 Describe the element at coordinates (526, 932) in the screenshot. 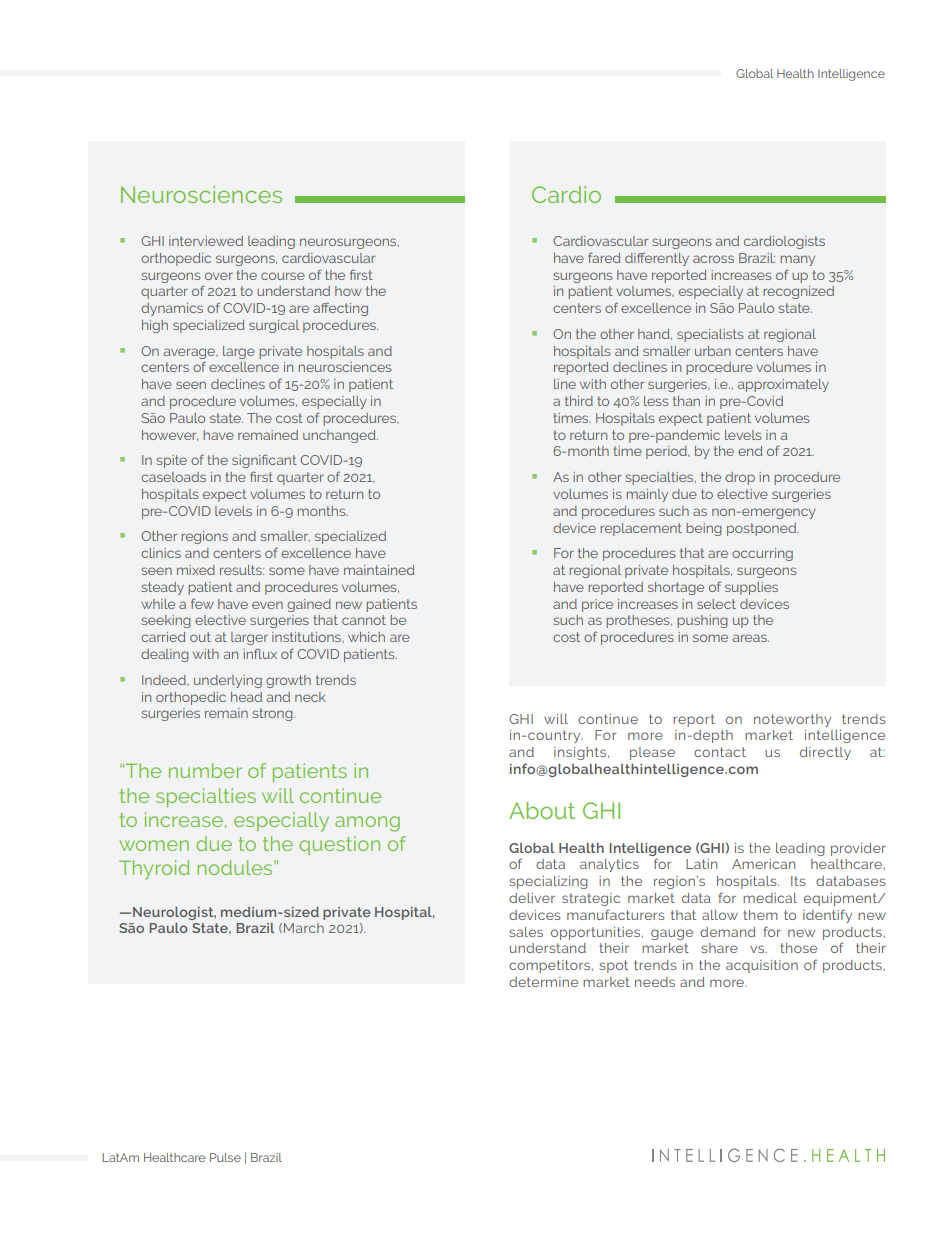

I see `sales` at that location.
